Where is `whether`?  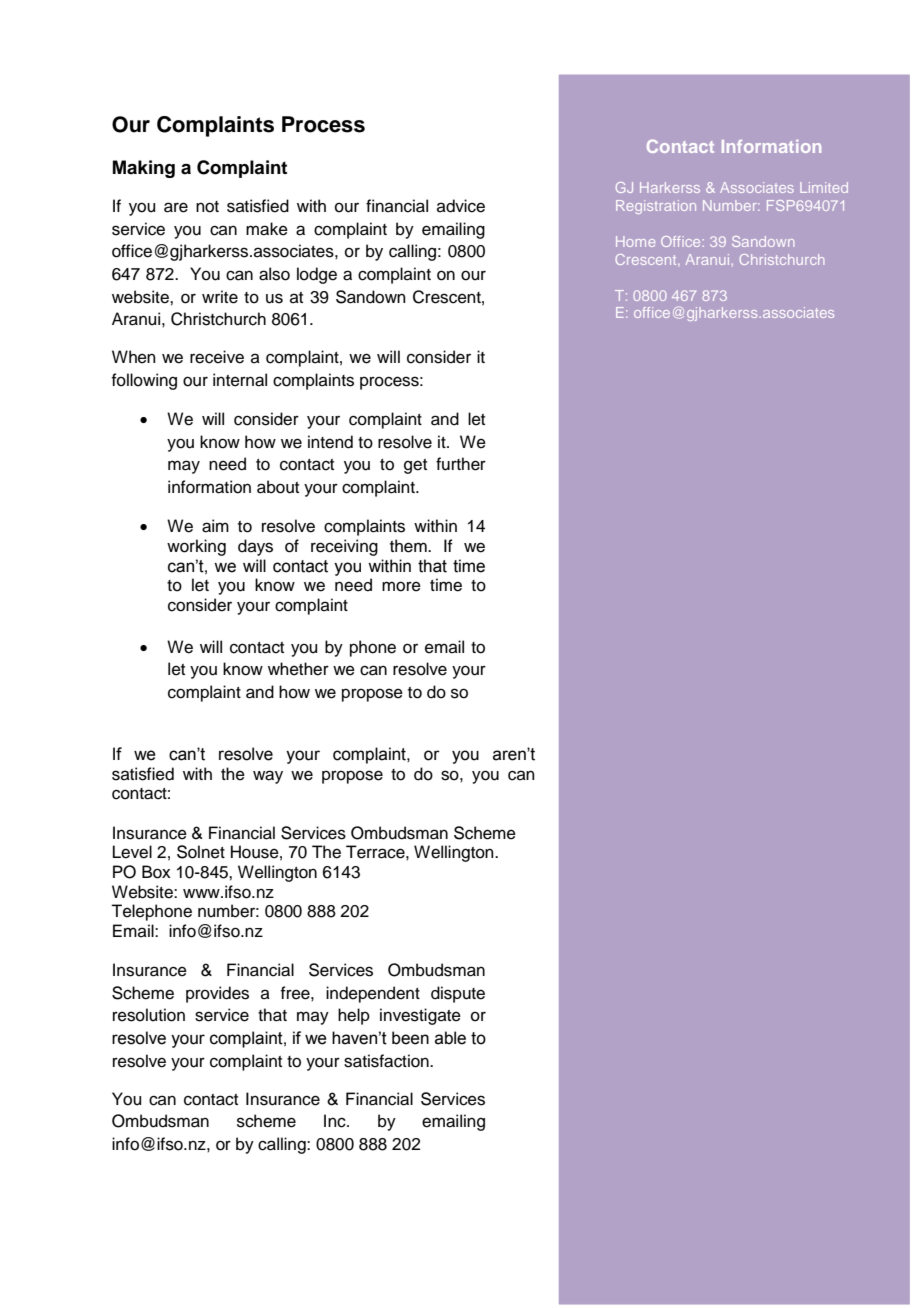 whether is located at coordinates (298, 669).
